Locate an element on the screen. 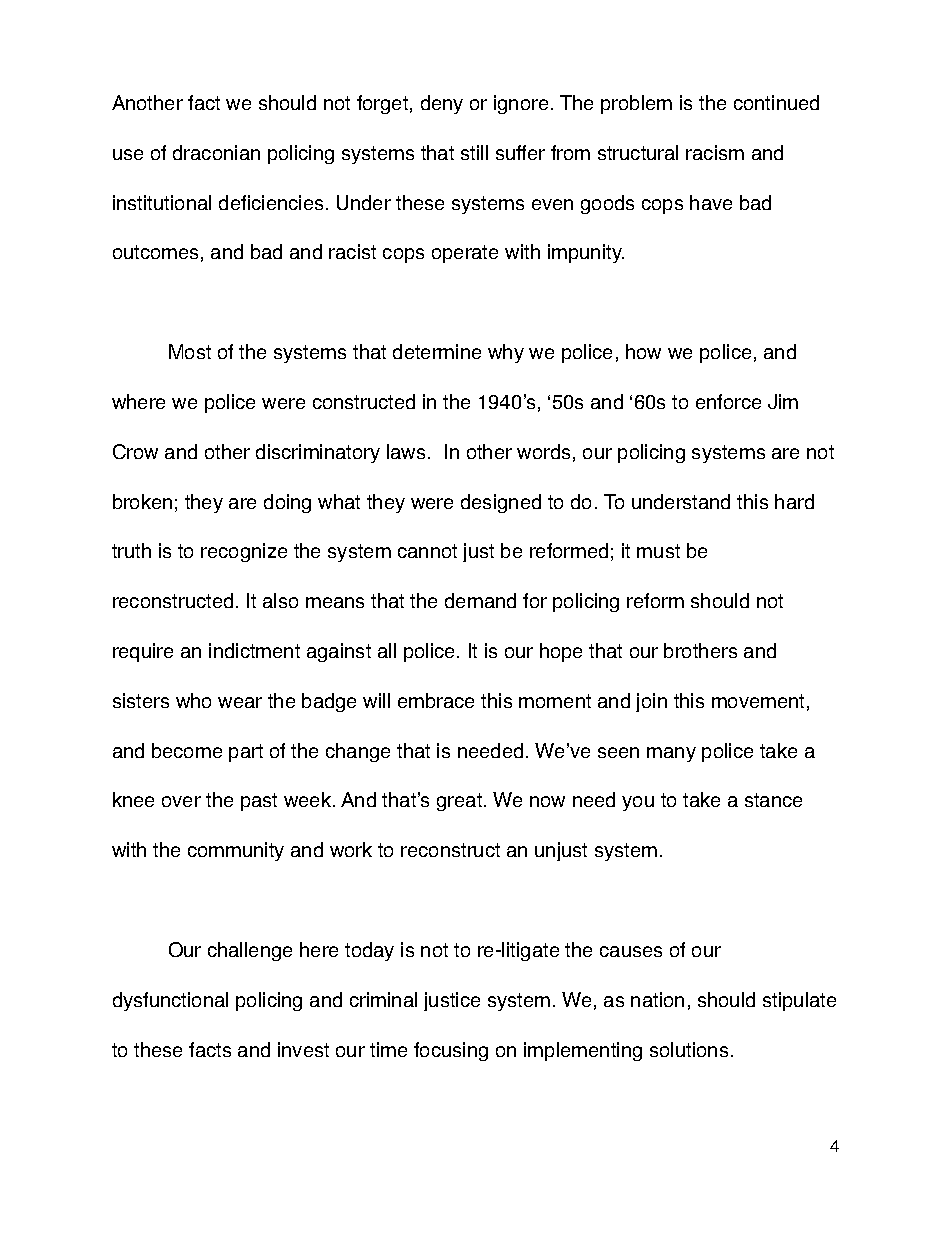  Crow is located at coordinates (135, 451).
